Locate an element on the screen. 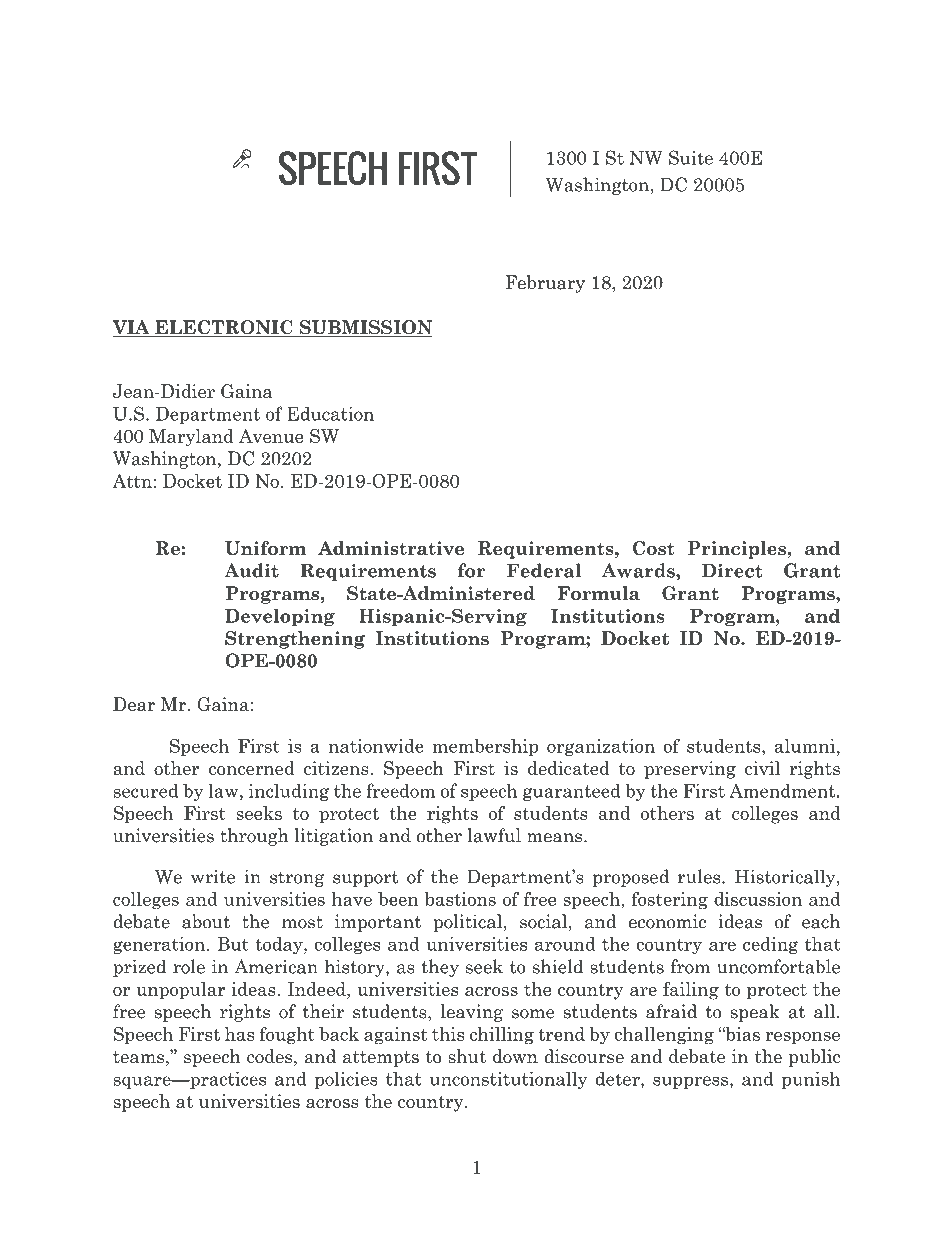 Image resolution: width=952 pixels, height=1233 pixels. Maryland is located at coordinates (191, 438).
